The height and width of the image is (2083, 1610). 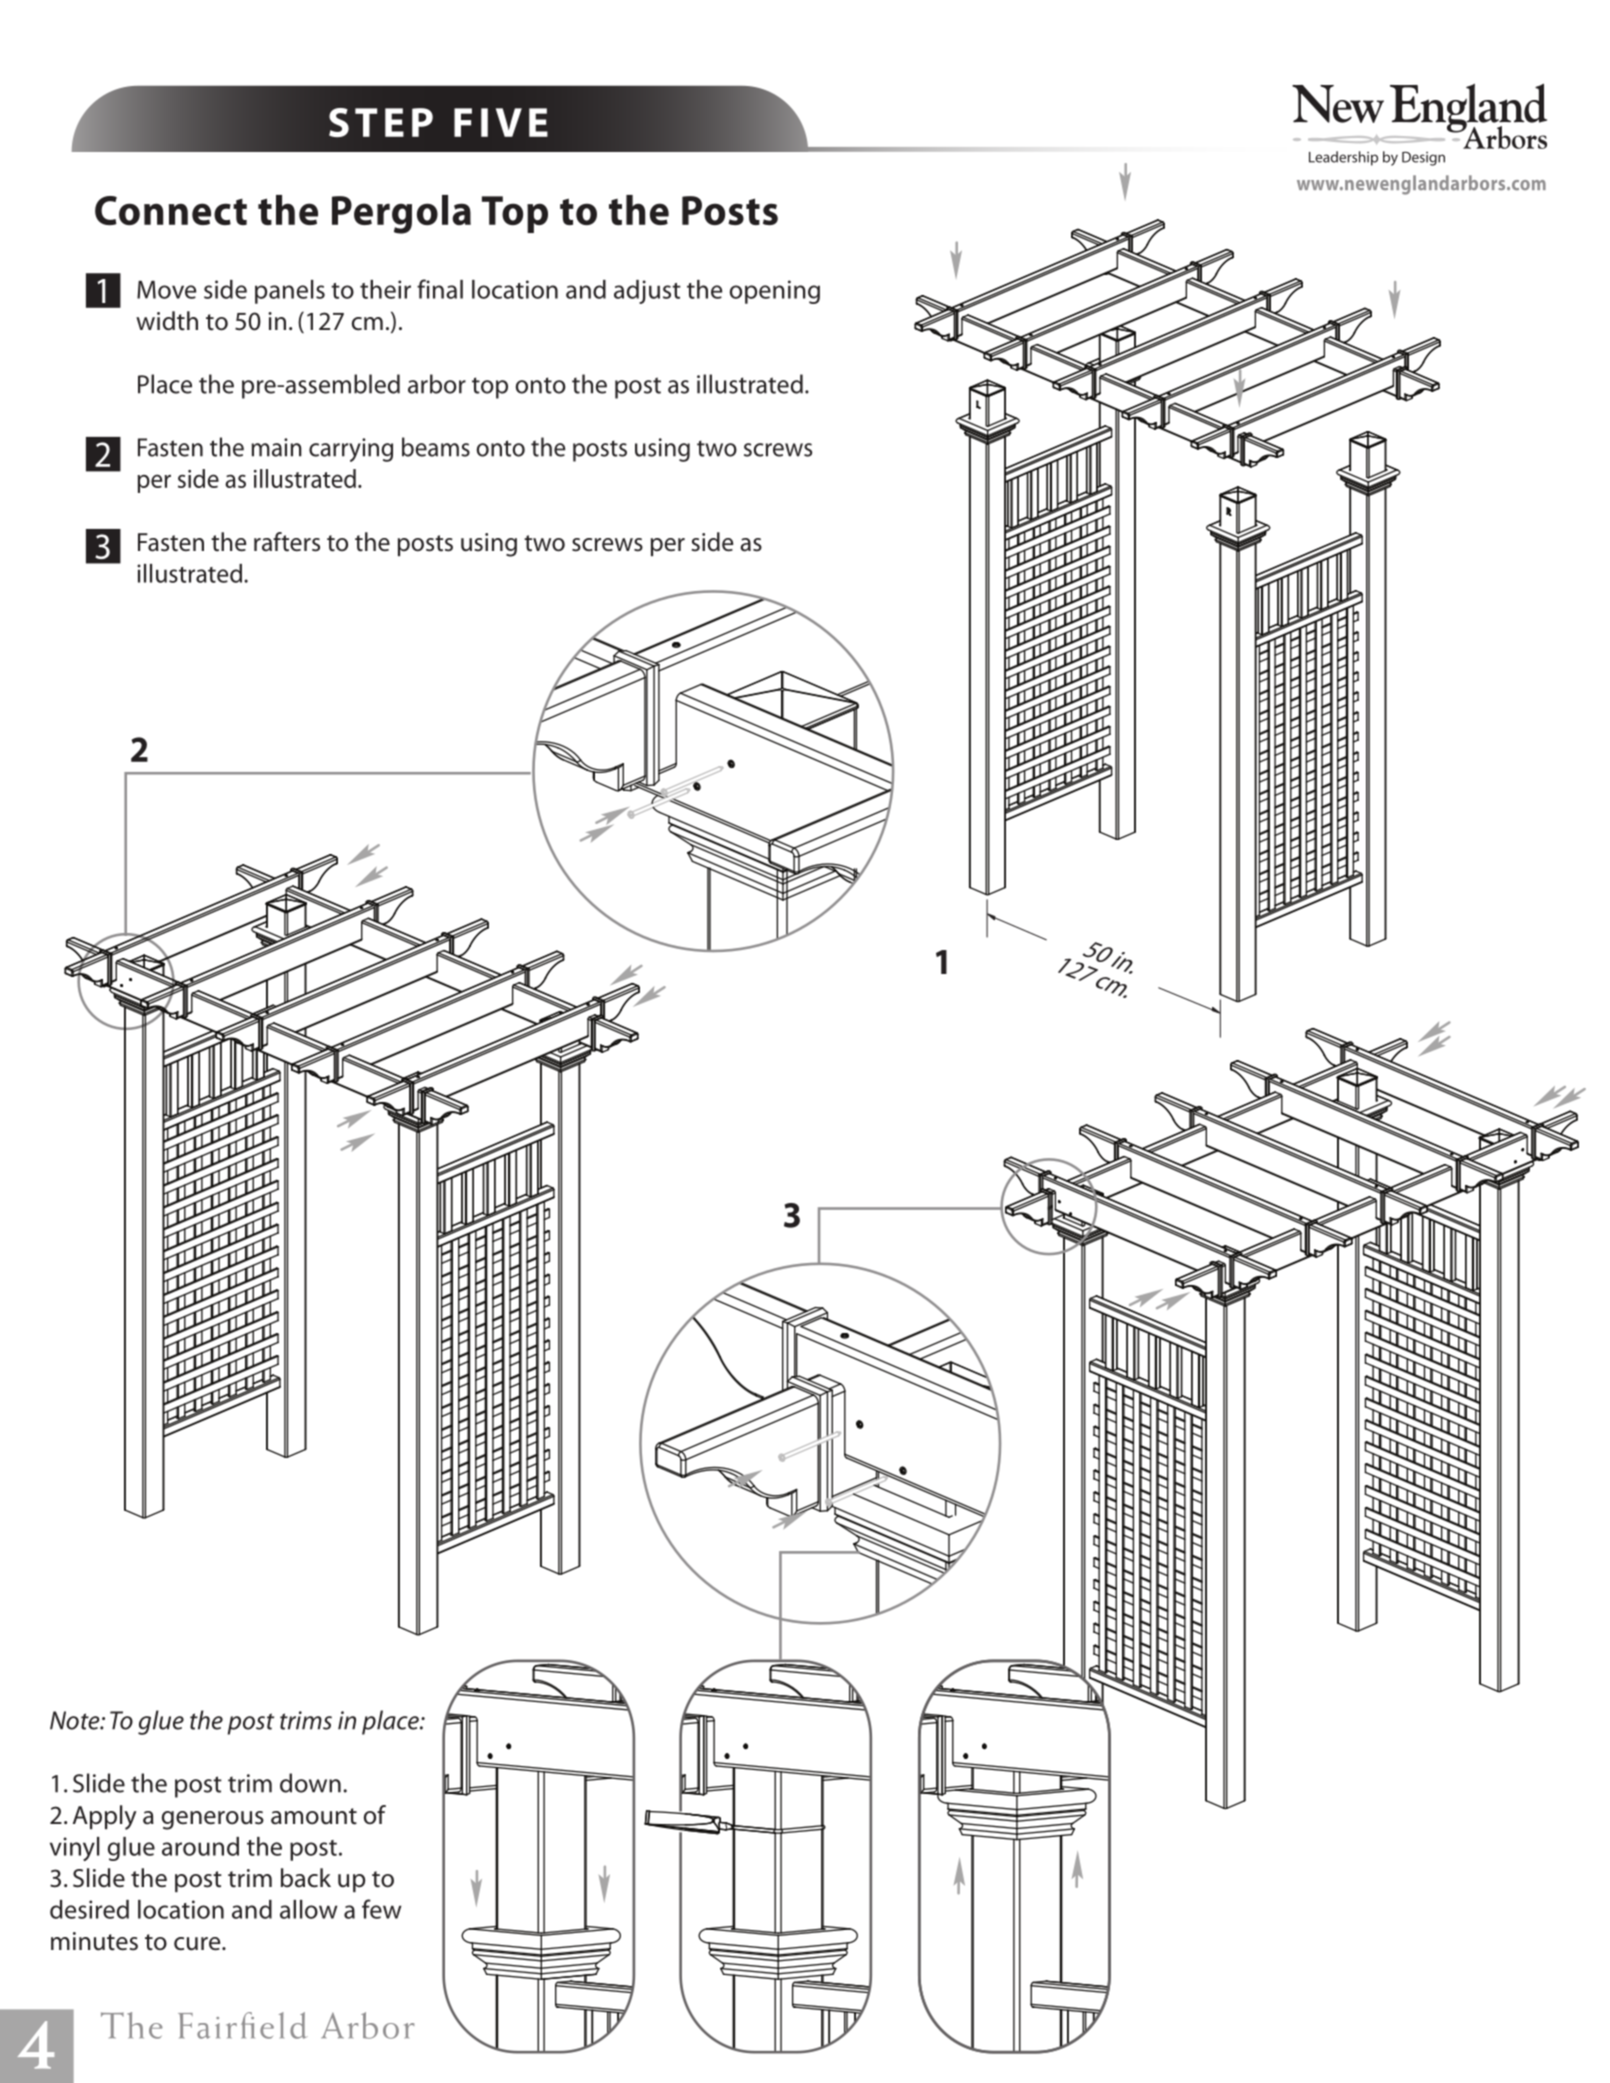 What do you see at coordinates (171, 210) in the image?
I see `Connect` at bounding box center [171, 210].
